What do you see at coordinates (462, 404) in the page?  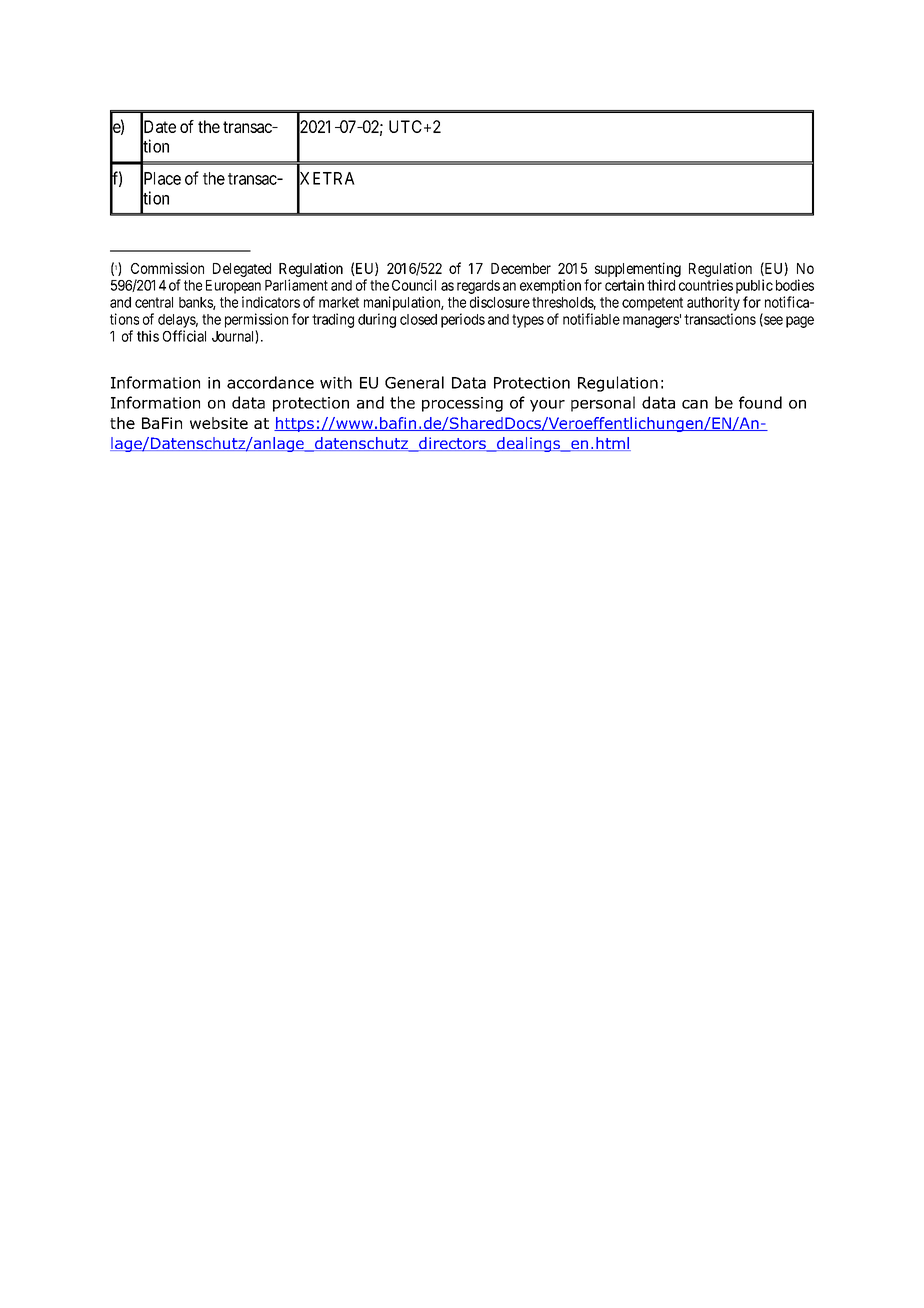 I see `processing` at bounding box center [462, 404].
